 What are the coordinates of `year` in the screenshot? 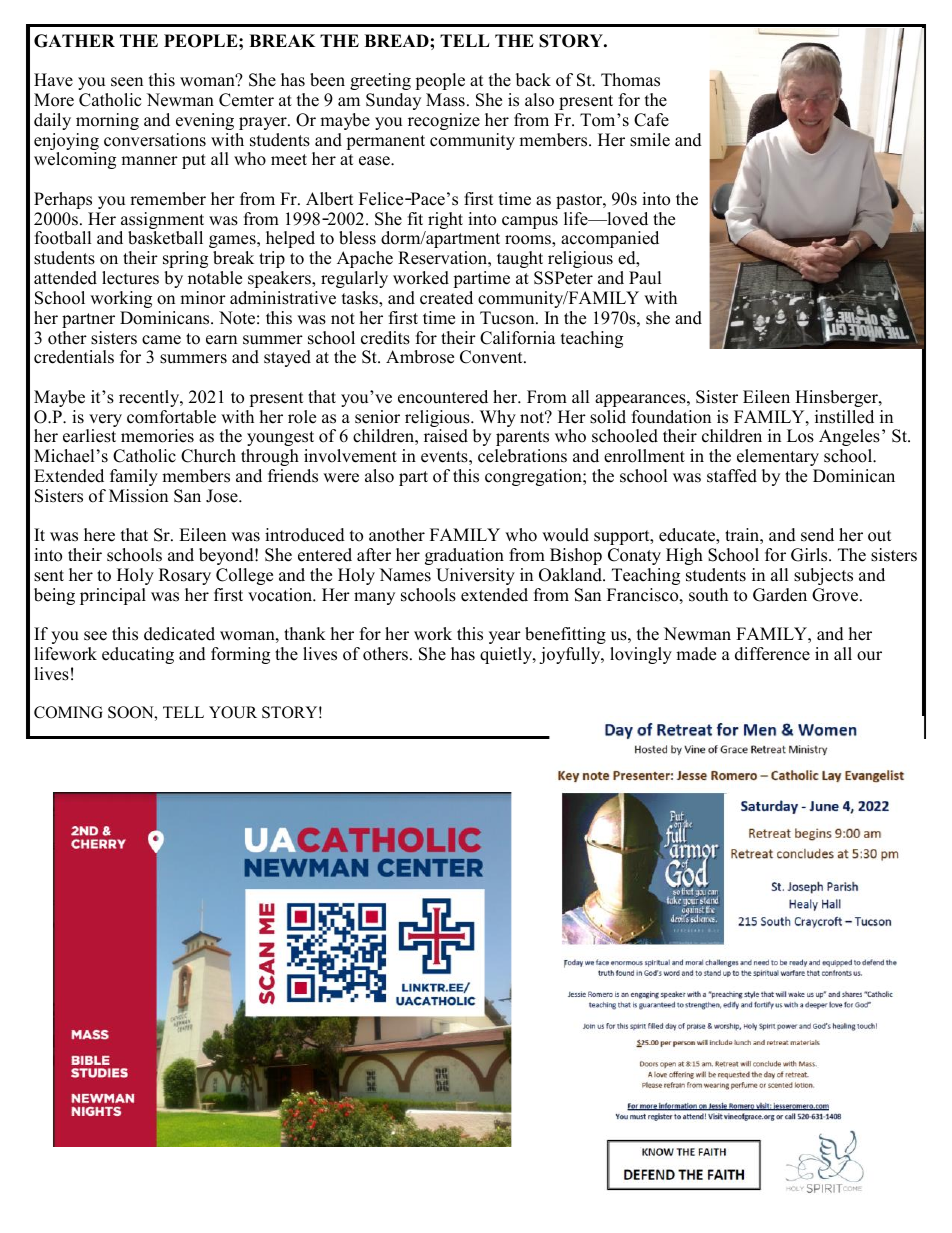 It's located at (505, 637).
